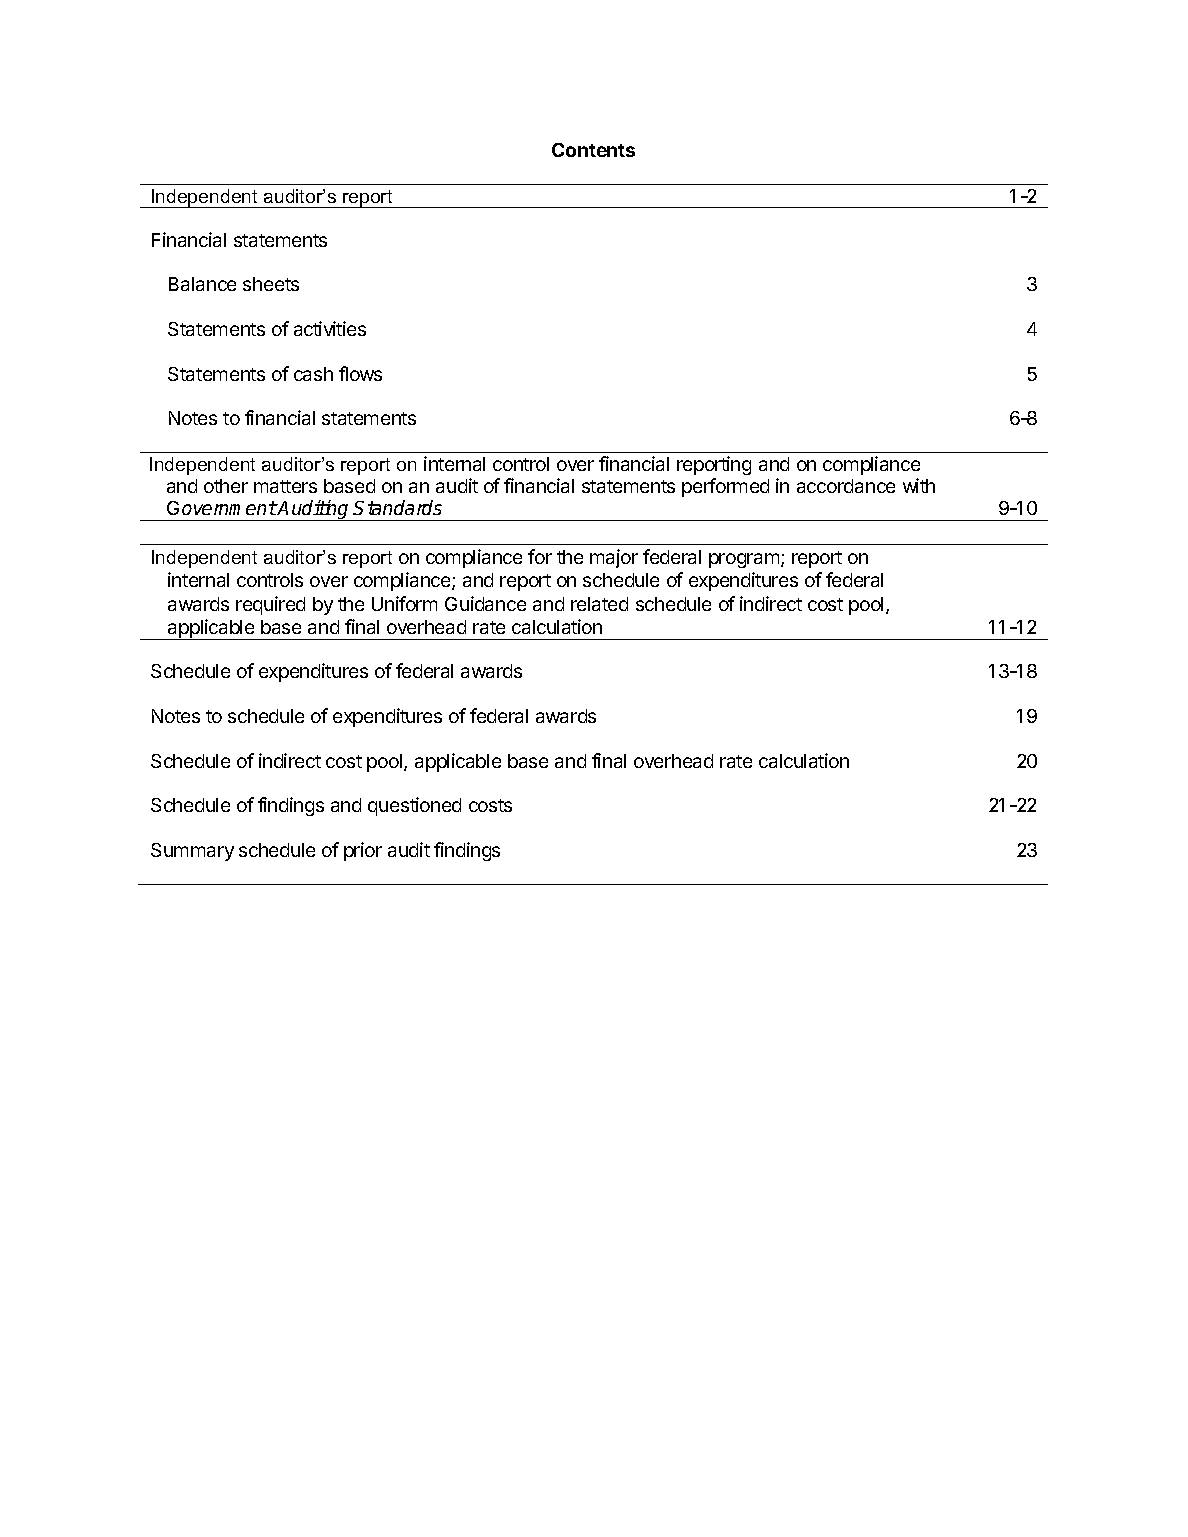  I want to click on matters, so click(285, 486).
